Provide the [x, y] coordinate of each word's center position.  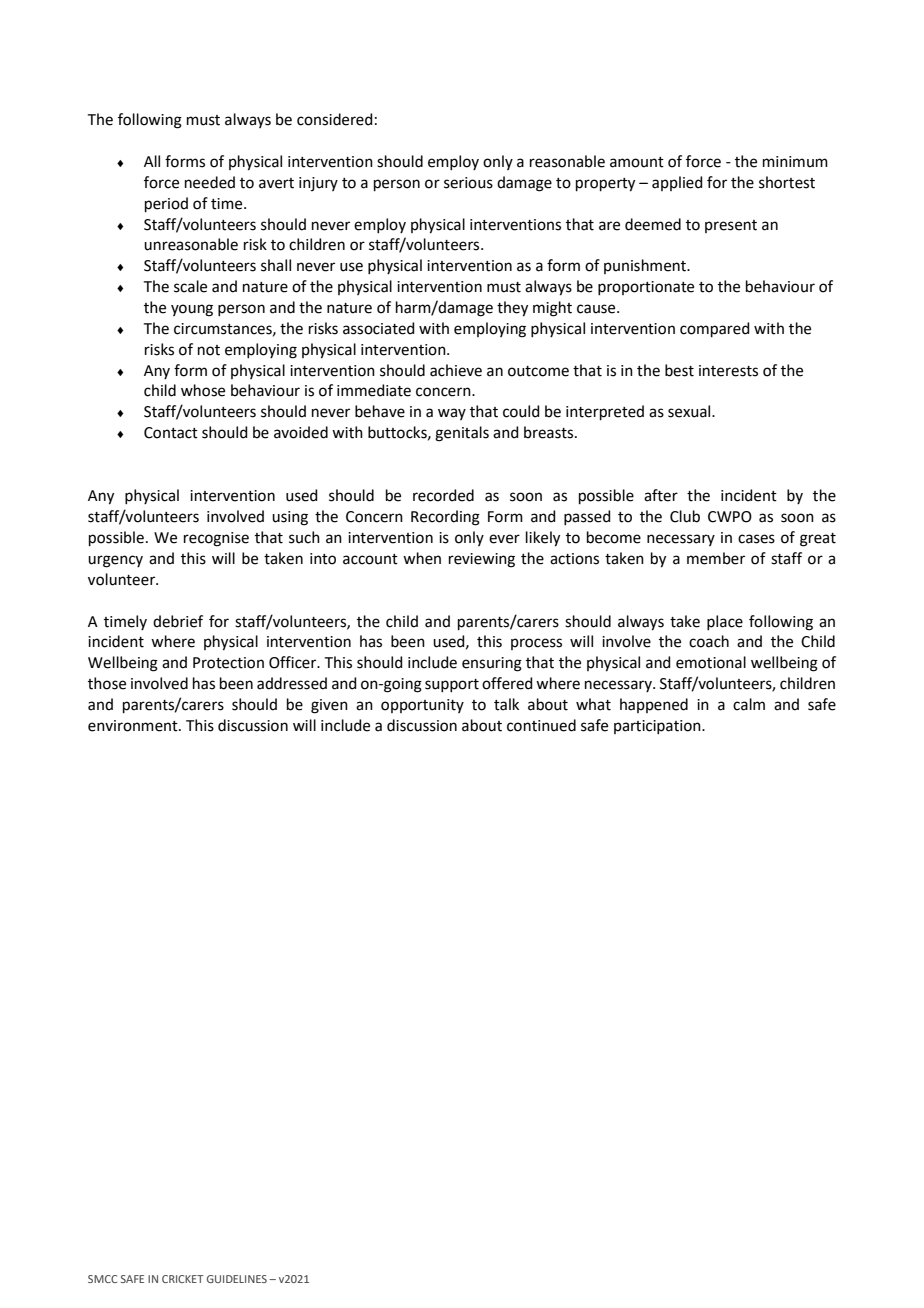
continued [541, 725]
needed [210, 182]
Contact [171, 433]
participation [658, 727]
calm [749, 704]
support [452, 685]
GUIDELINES [237, 1279]
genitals [462, 434]
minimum [795, 162]
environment [134, 726]
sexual [690, 411]
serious [468, 183]
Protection [228, 663]
